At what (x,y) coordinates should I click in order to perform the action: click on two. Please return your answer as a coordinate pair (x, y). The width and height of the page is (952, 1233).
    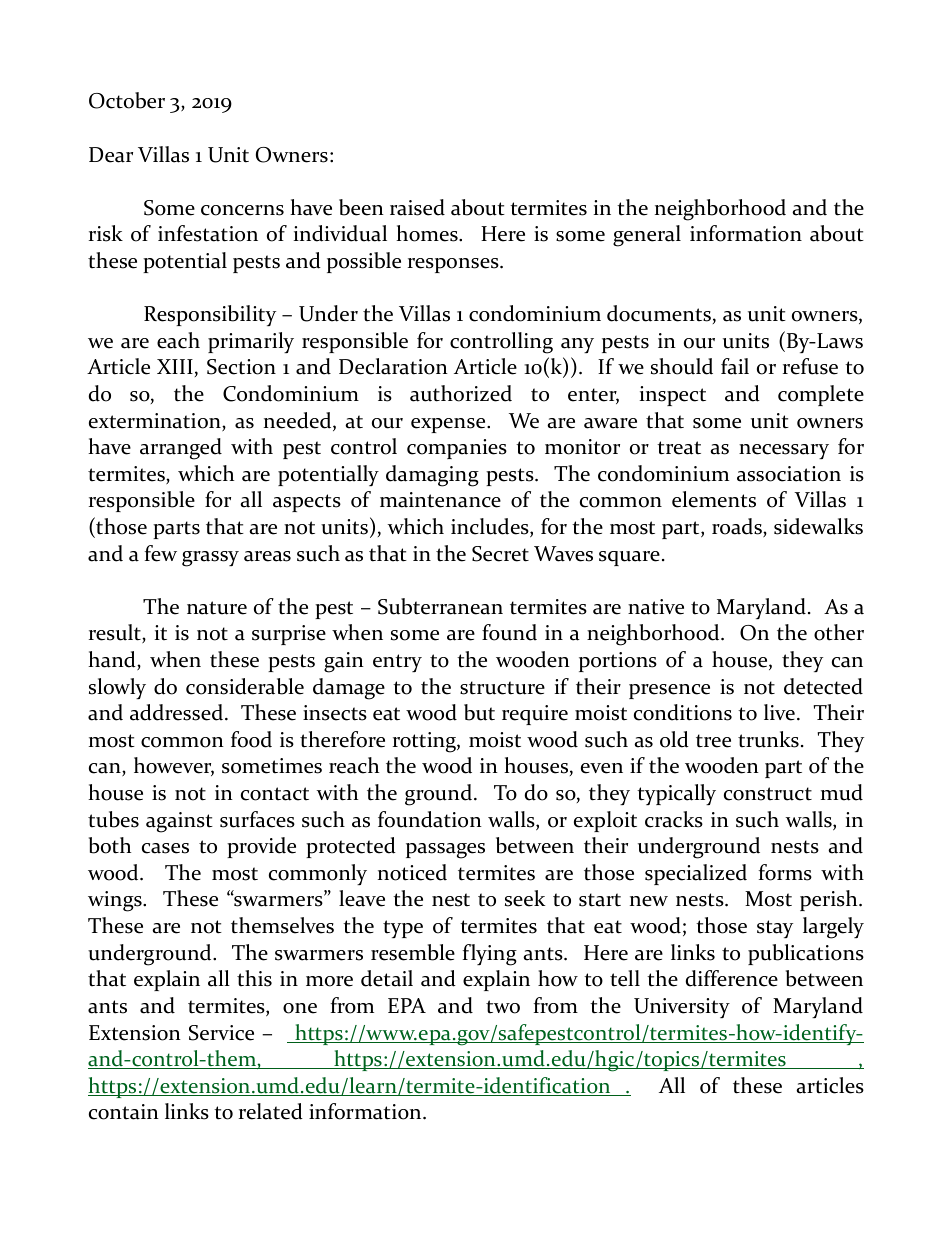
    Looking at the image, I should click on (503, 1007).
